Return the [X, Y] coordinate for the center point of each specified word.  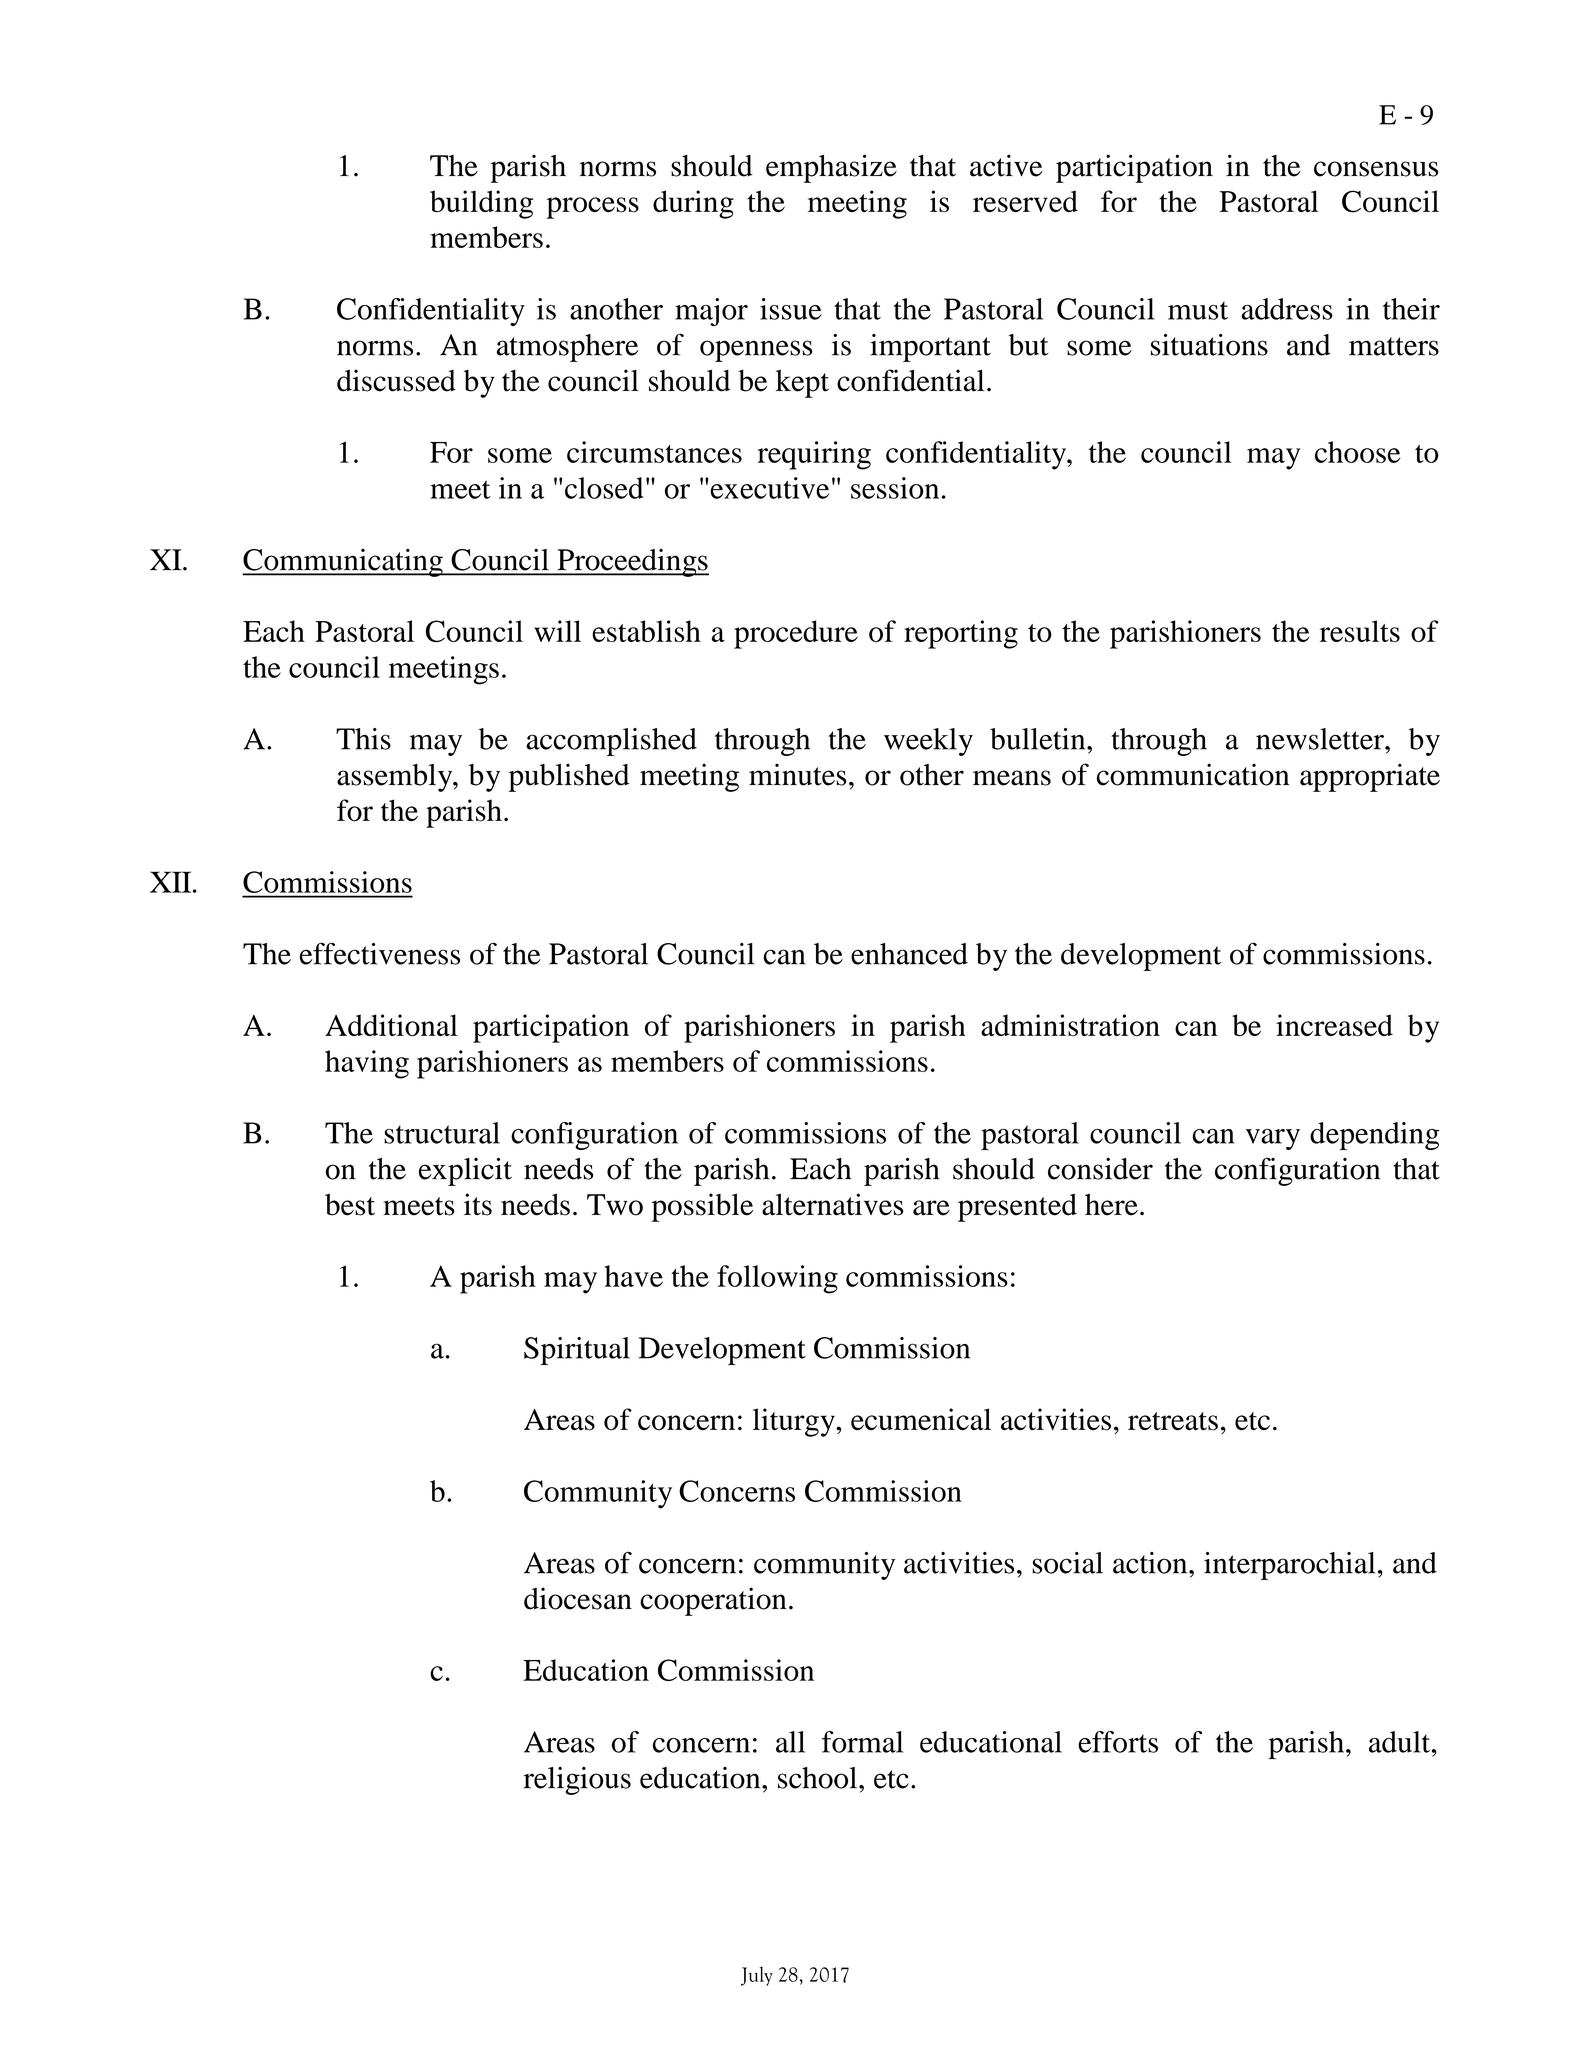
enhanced [909, 954]
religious [577, 1781]
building [481, 204]
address [1287, 309]
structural [442, 1133]
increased [1334, 1025]
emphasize [831, 168]
